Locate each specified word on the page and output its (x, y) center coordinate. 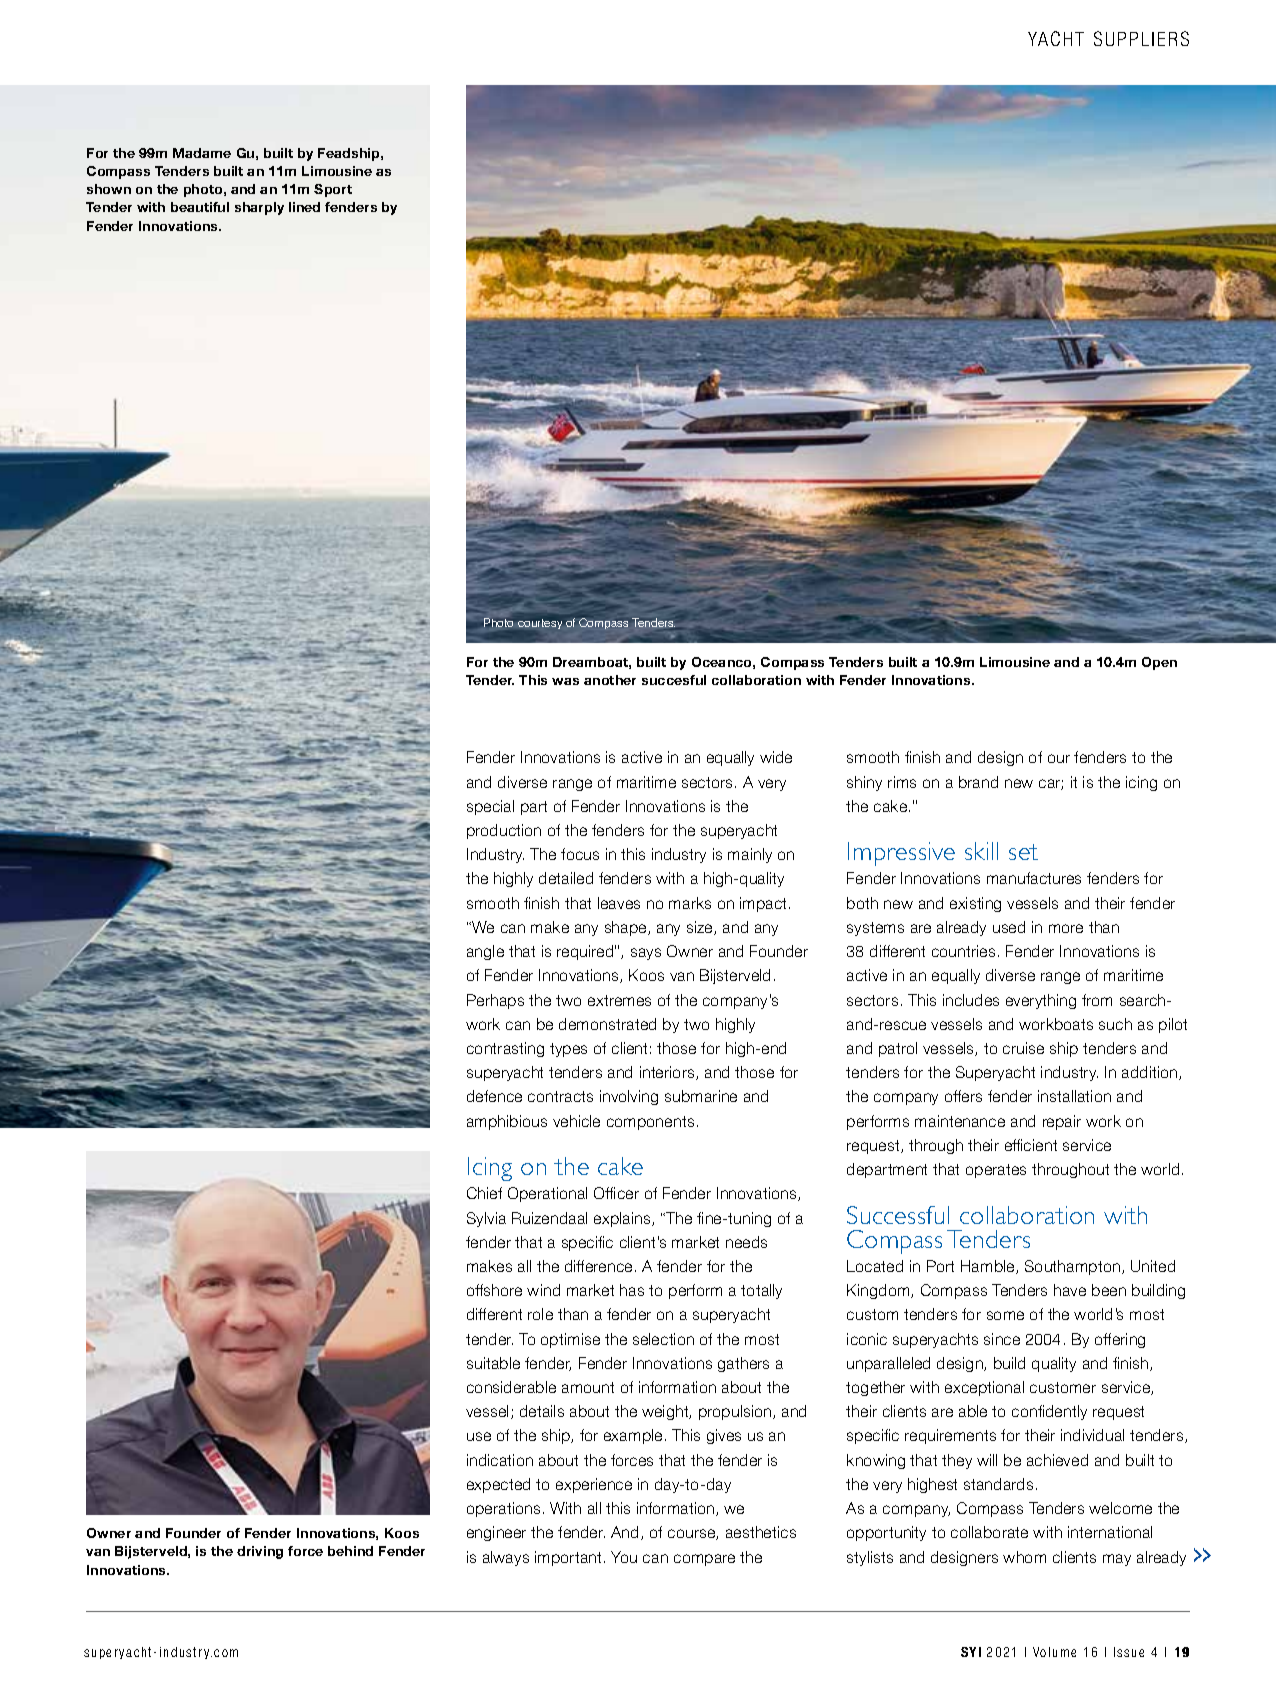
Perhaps (495, 1001)
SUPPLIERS (1141, 38)
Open (1159, 663)
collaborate (989, 1532)
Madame (202, 153)
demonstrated (607, 1024)
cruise (1023, 1048)
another (610, 680)
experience (594, 1485)
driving (260, 1552)
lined (304, 207)
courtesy (540, 624)
